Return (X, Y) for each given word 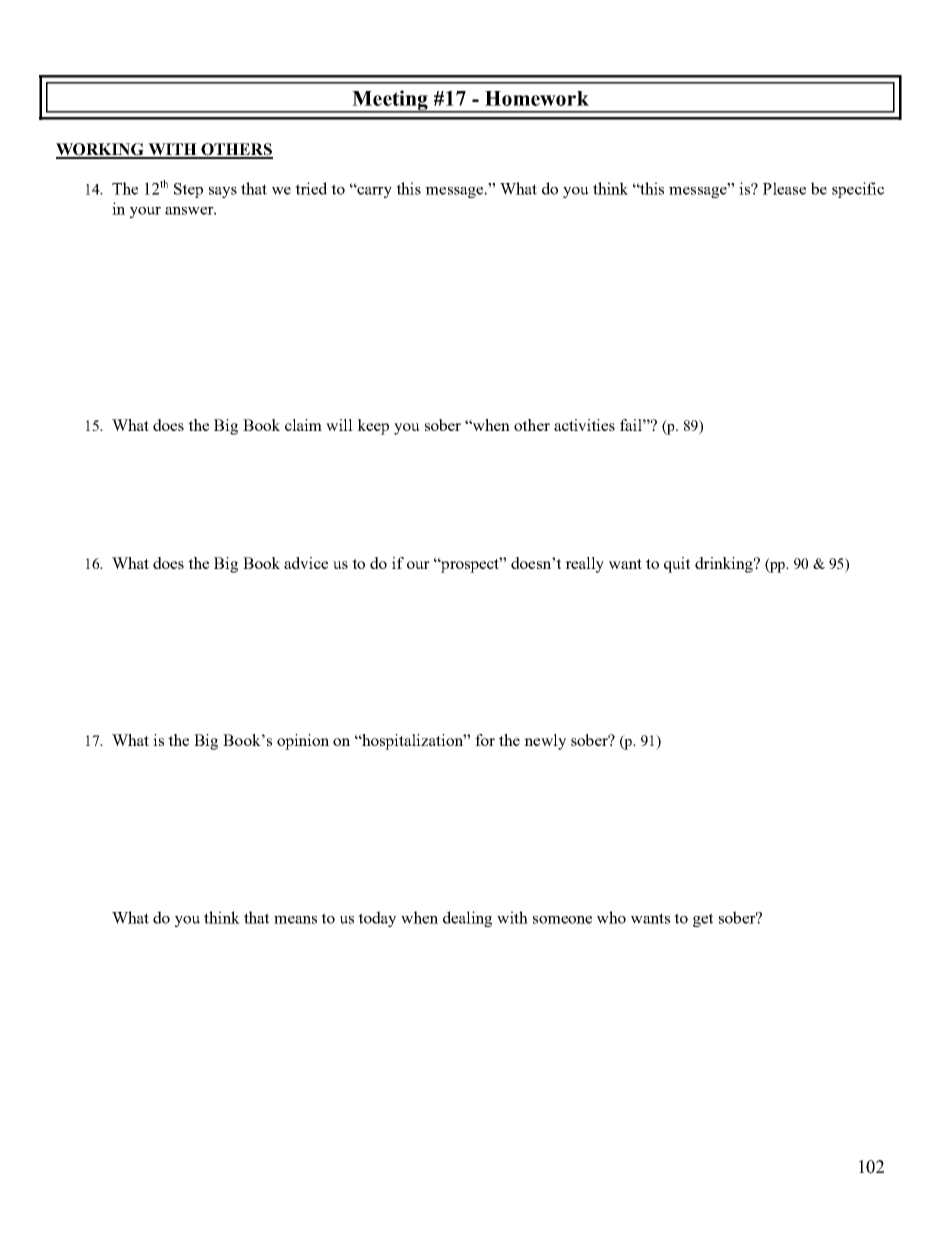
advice (306, 563)
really (584, 565)
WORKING (101, 150)
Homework (537, 98)
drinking (725, 565)
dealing (467, 919)
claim (303, 425)
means (295, 920)
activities (584, 425)
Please (784, 188)
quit (677, 565)
